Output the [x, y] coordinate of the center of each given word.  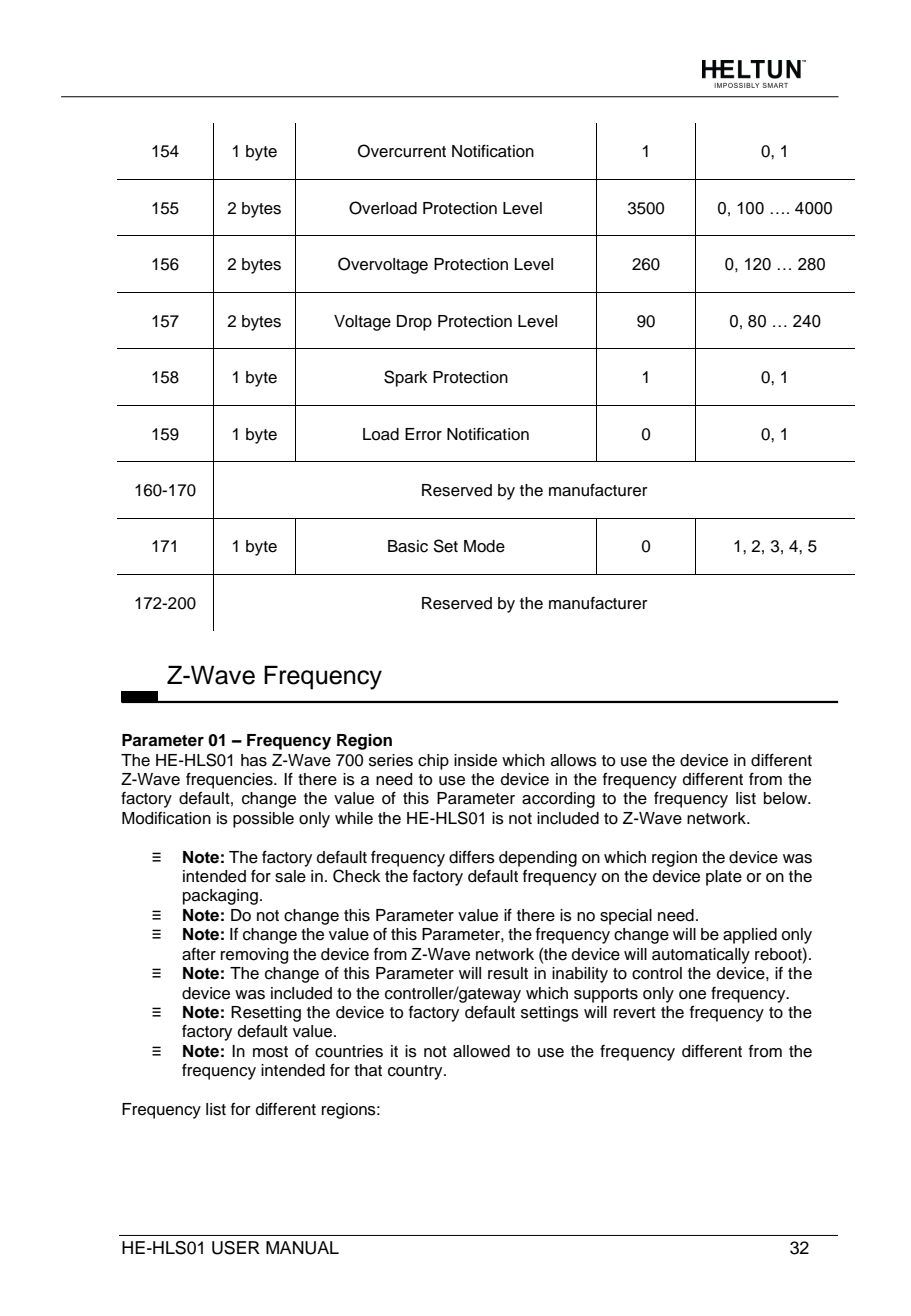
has [254, 760]
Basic [408, 546]
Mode [484, 546]
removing [254, 956]
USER [236, 1248]
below [786, 798]
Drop [414, 323]
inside [475, 760]
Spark [406, 378]
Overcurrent [402, 151]
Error [423, 434]
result [508, 973]
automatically [701, 956]
